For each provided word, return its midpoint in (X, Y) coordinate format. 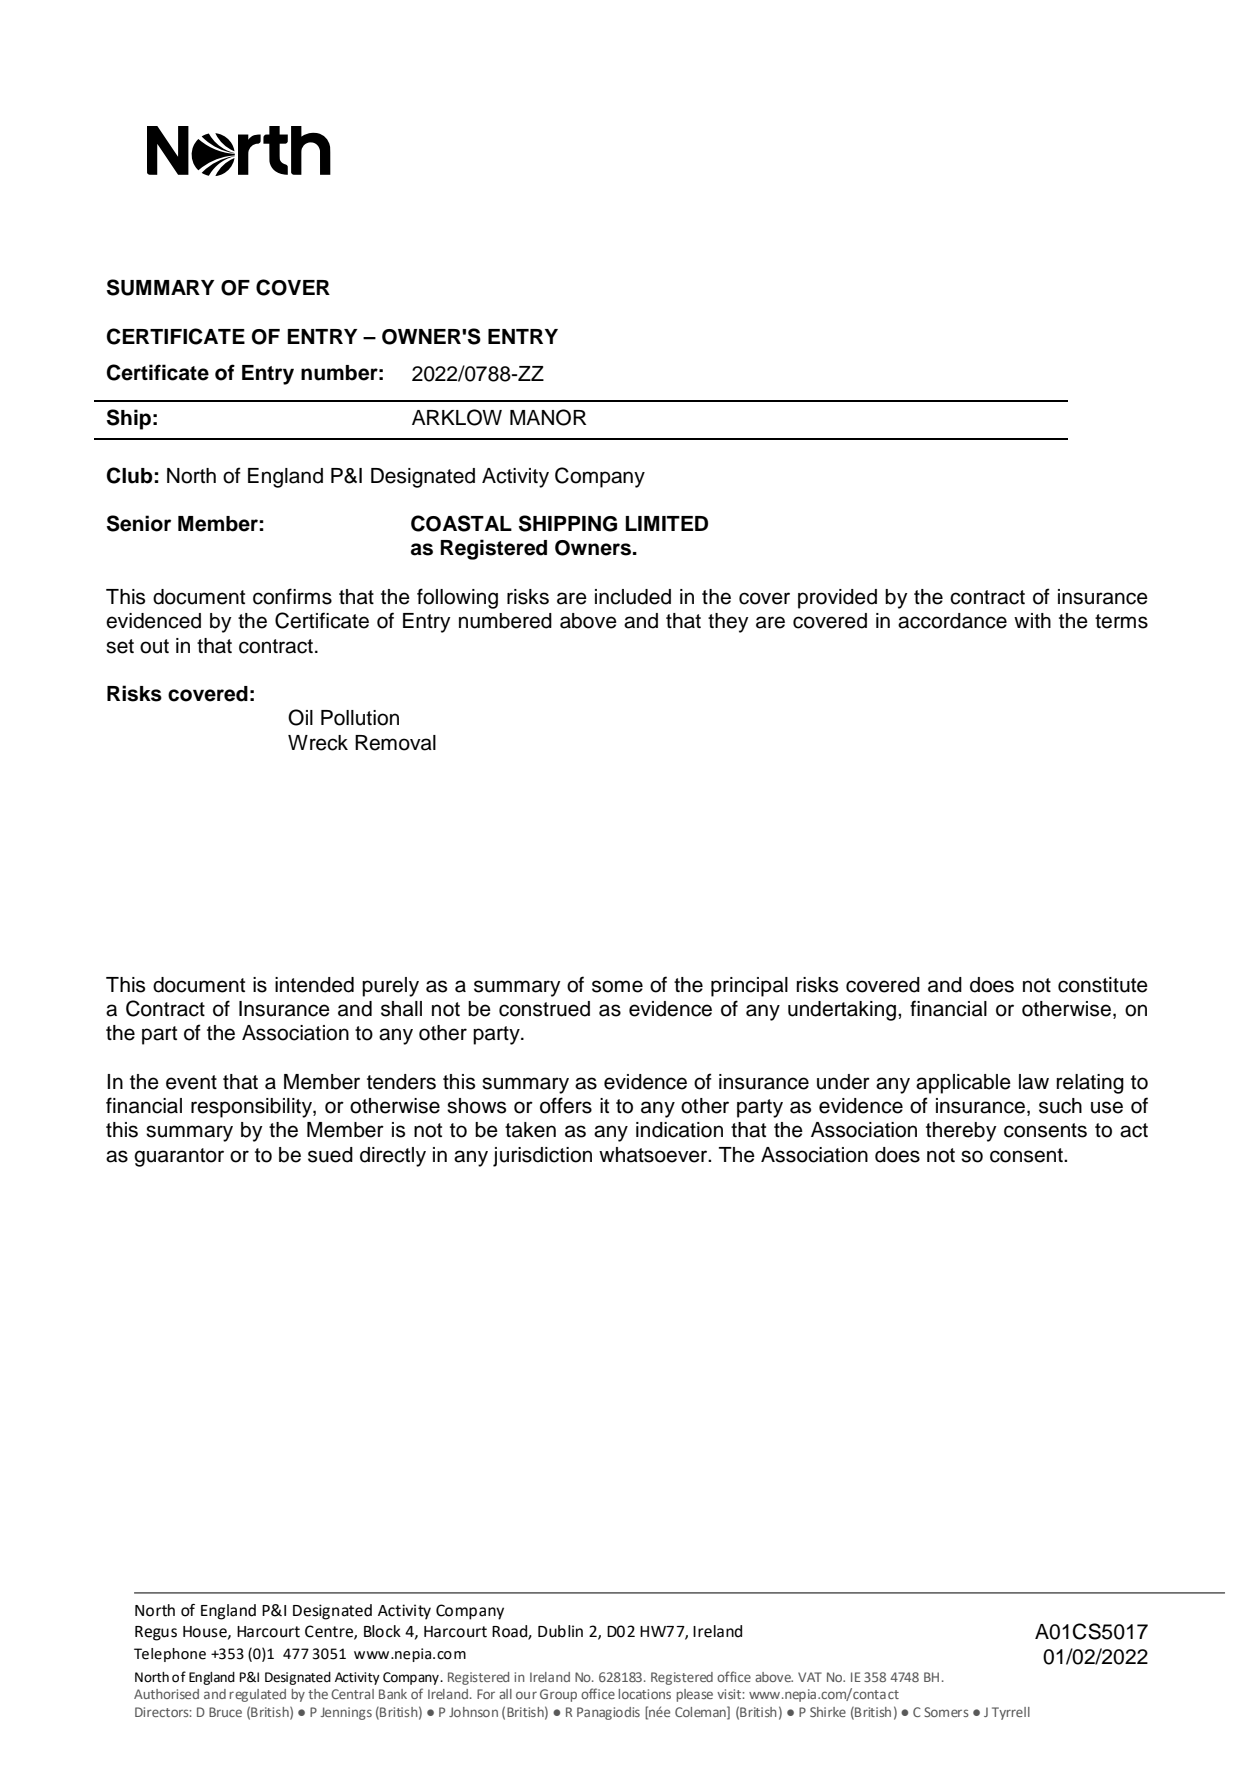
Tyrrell (1011, 1713)
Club (130, 475)
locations (645, 1694)
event (191, 1082)
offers (566, 1105)
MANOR (548, 417)
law (1034, 1082)
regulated (258, 1695)
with (1032, 620)
